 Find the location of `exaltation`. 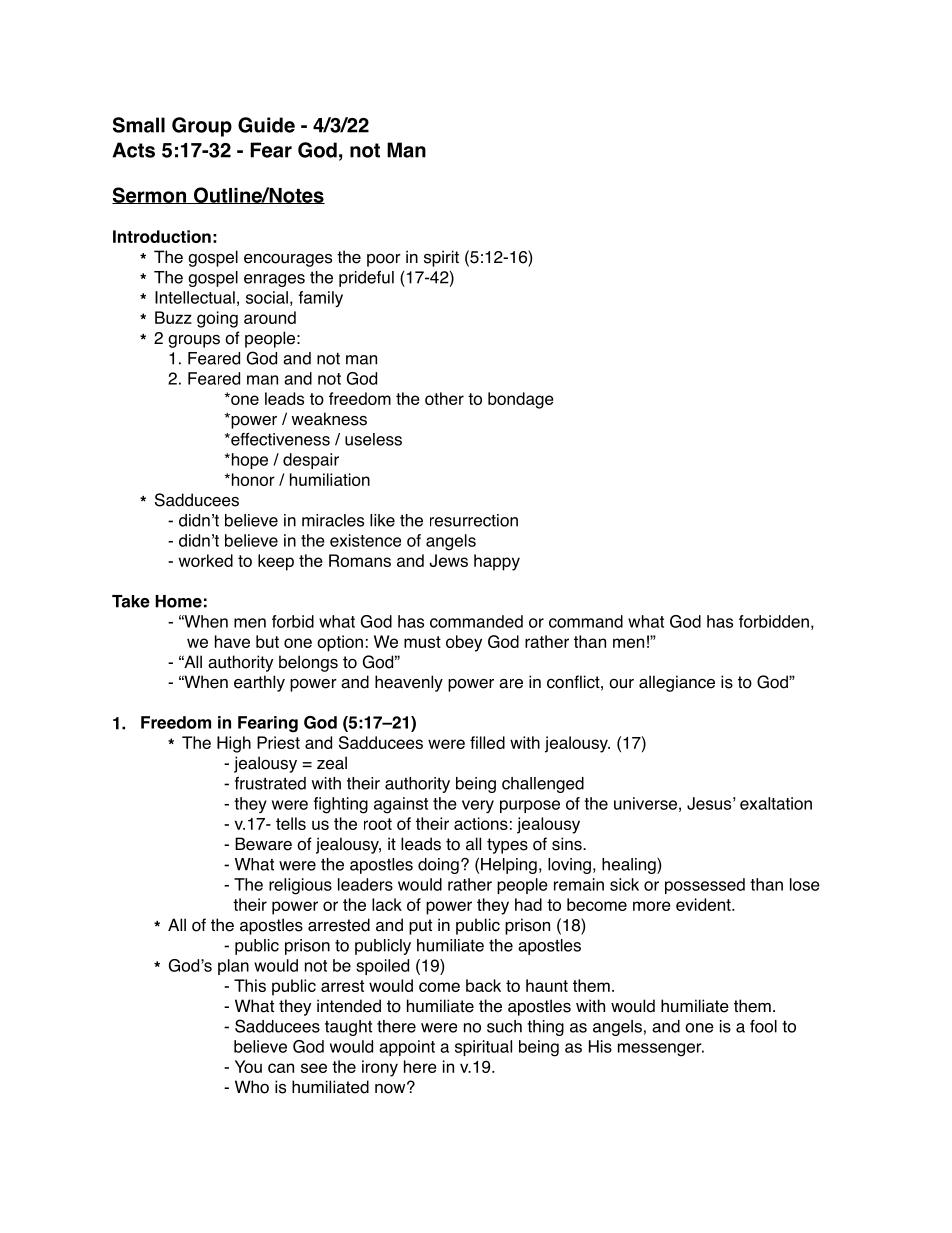

exaltation is located at coordinates (776, 803).
